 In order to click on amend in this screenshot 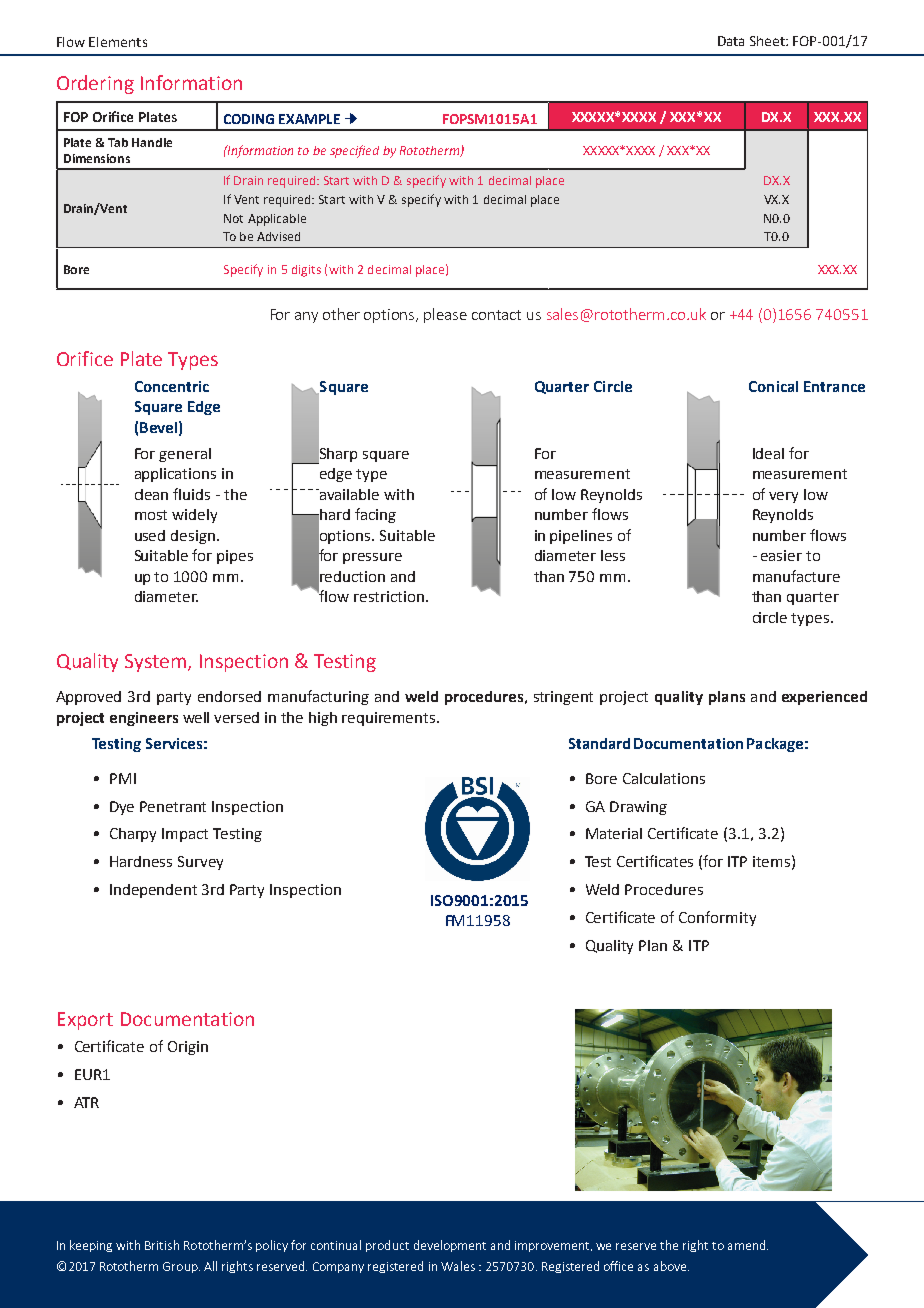, I will do `click(748, 1245)`.
